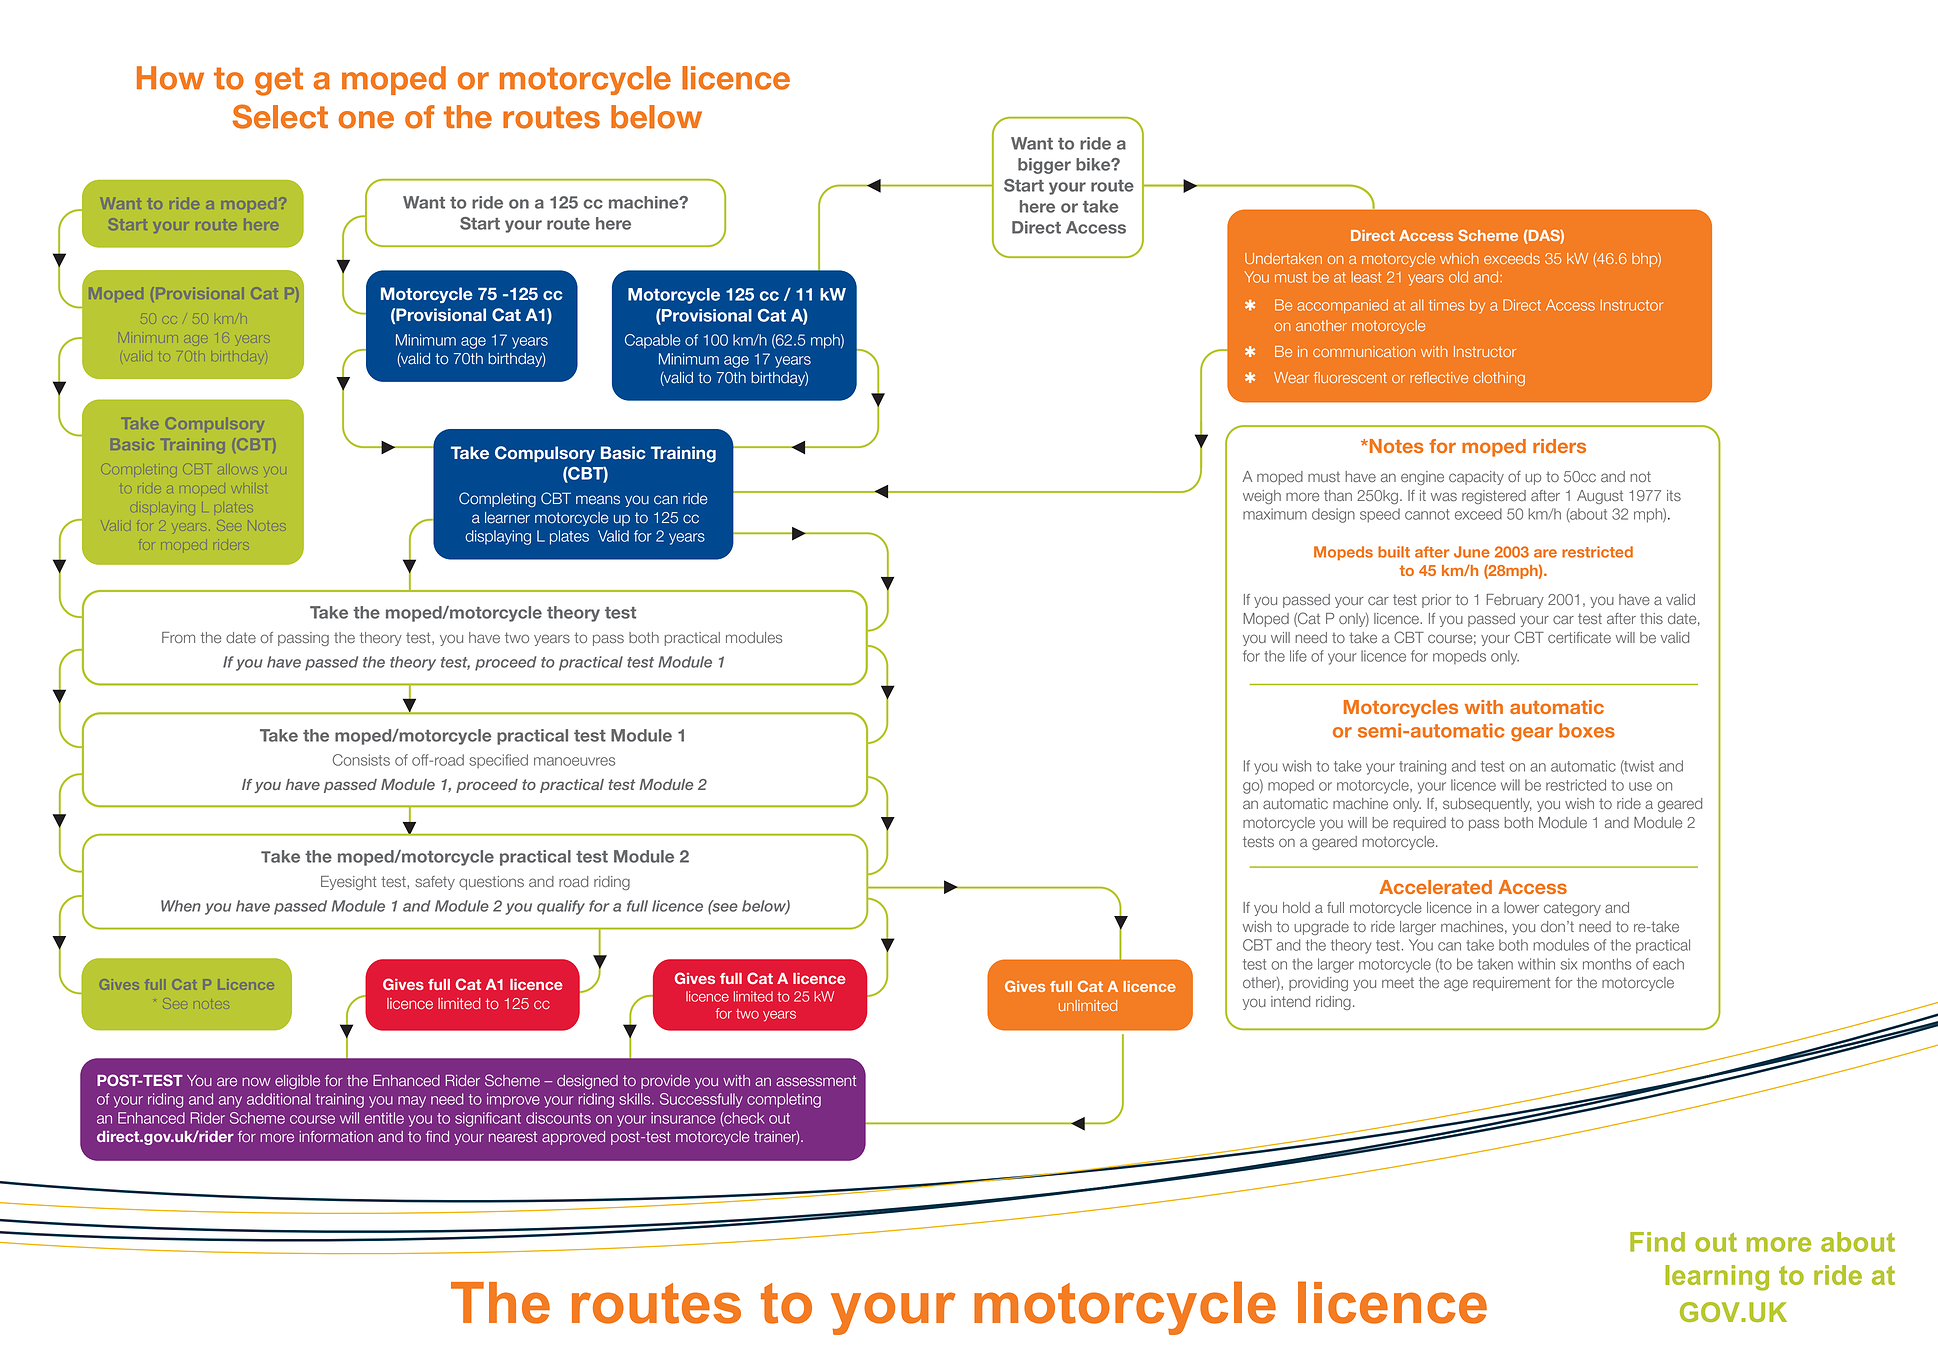 The width and height of the screenshot is (1938, 1370). What do you see at coordinates (1459, 258) in the screenshot?
I see `which` at bounding box center [1459, 258].
